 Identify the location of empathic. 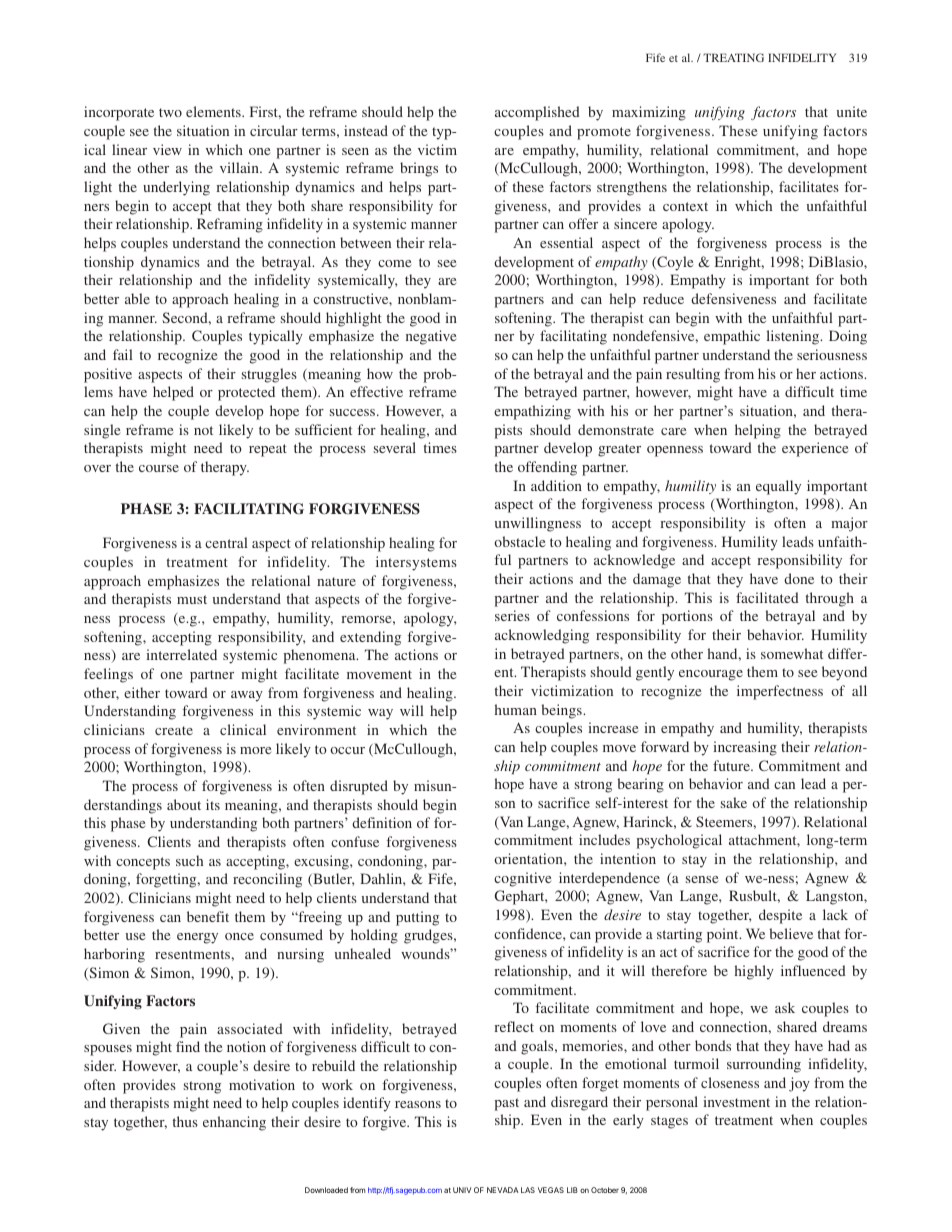
(732, 337).
